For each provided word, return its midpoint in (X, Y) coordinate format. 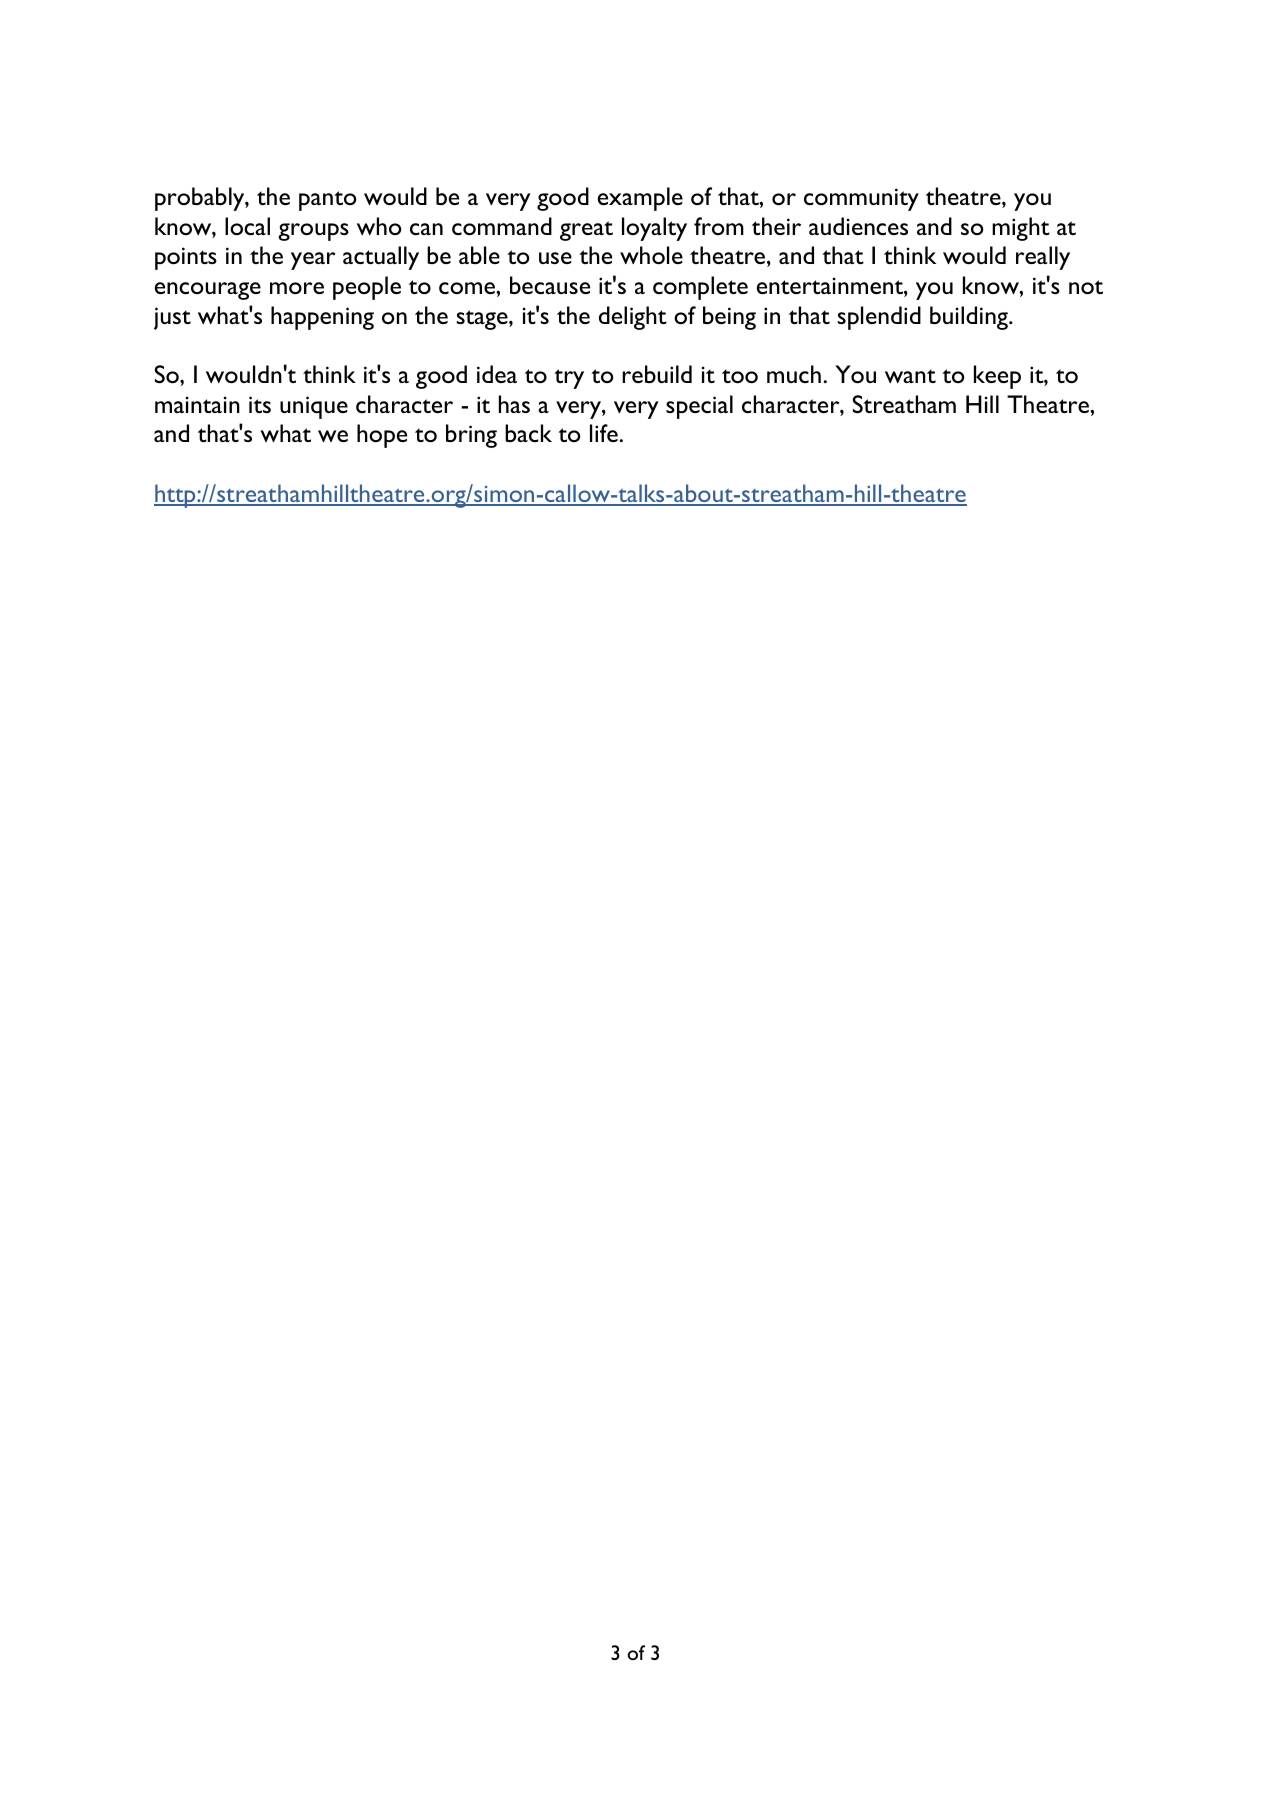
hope (382, 436)
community (861, 199)
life (604, 433)
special (699, 407)
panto (328, 201)
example (640, 199)
